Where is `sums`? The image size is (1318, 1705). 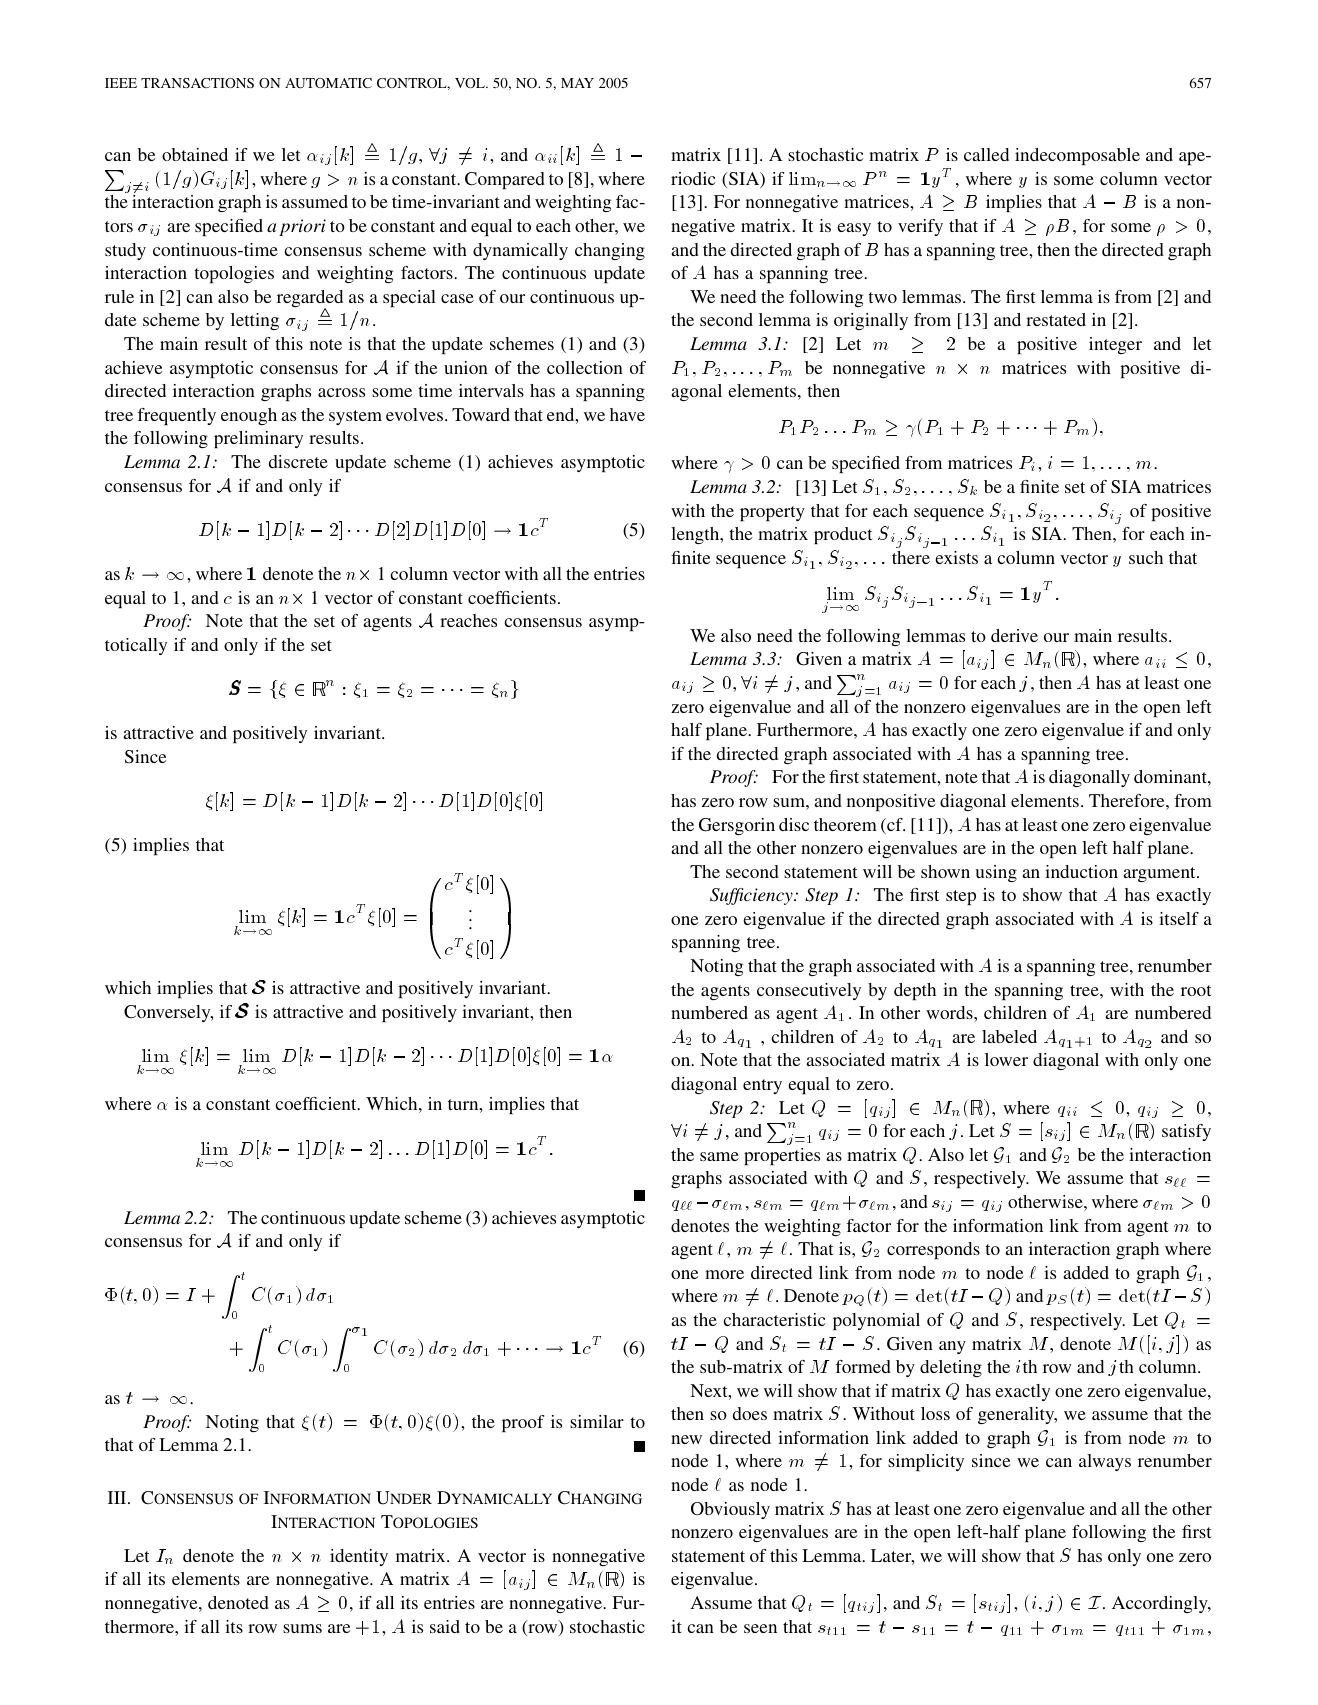
sums is located at coordinates (302, 1628).
